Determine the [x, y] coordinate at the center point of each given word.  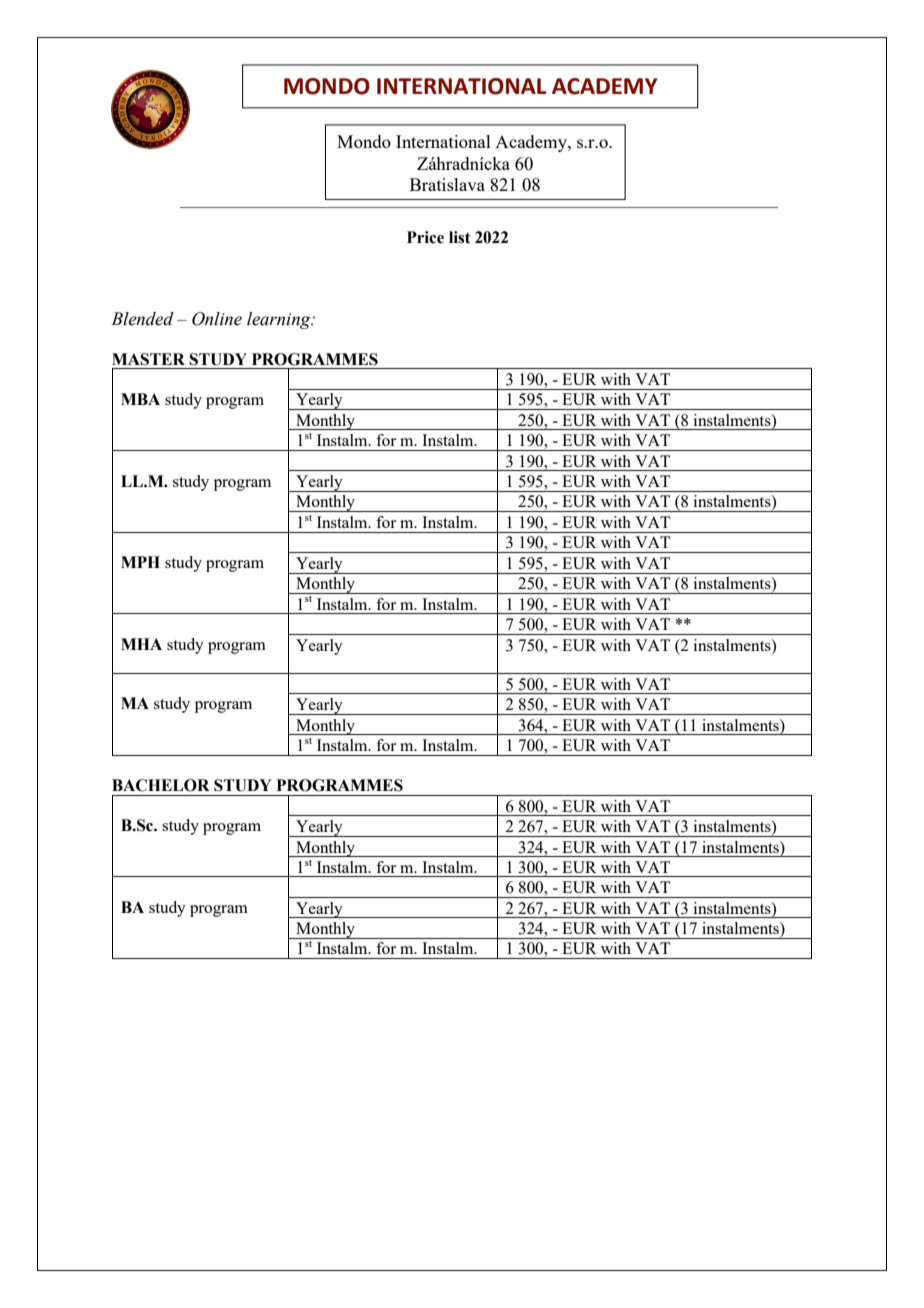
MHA [141, 644]
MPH [140, 562]
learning [280, 320]
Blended [142, 319]
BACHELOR [161, 785]
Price [425, 237]
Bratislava [447, 184]
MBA [140, 399]
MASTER [148, 359]
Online [217, 319]
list [460, 237]
